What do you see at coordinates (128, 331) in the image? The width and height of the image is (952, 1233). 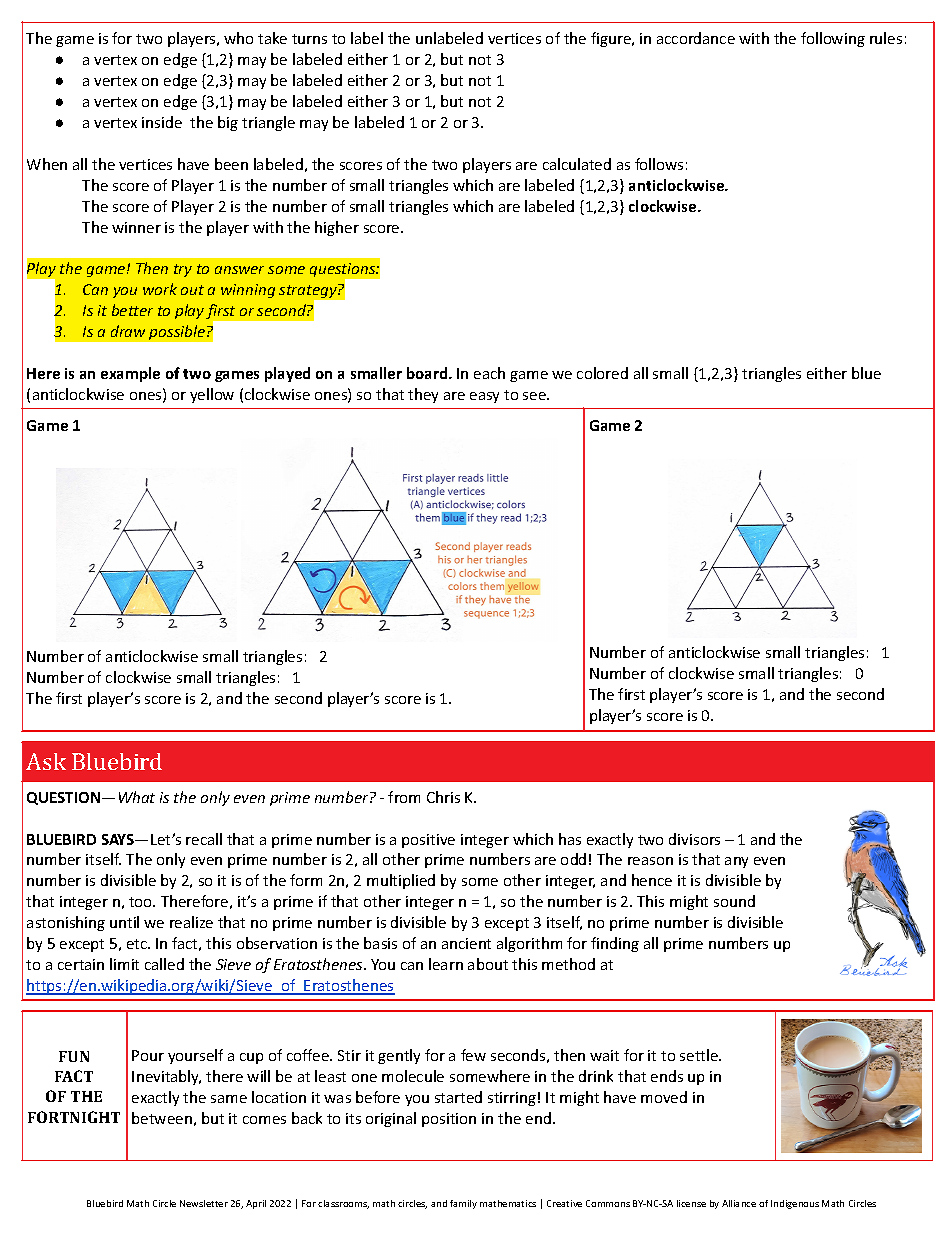 I see `draw` at bounding box center [128, 331].
